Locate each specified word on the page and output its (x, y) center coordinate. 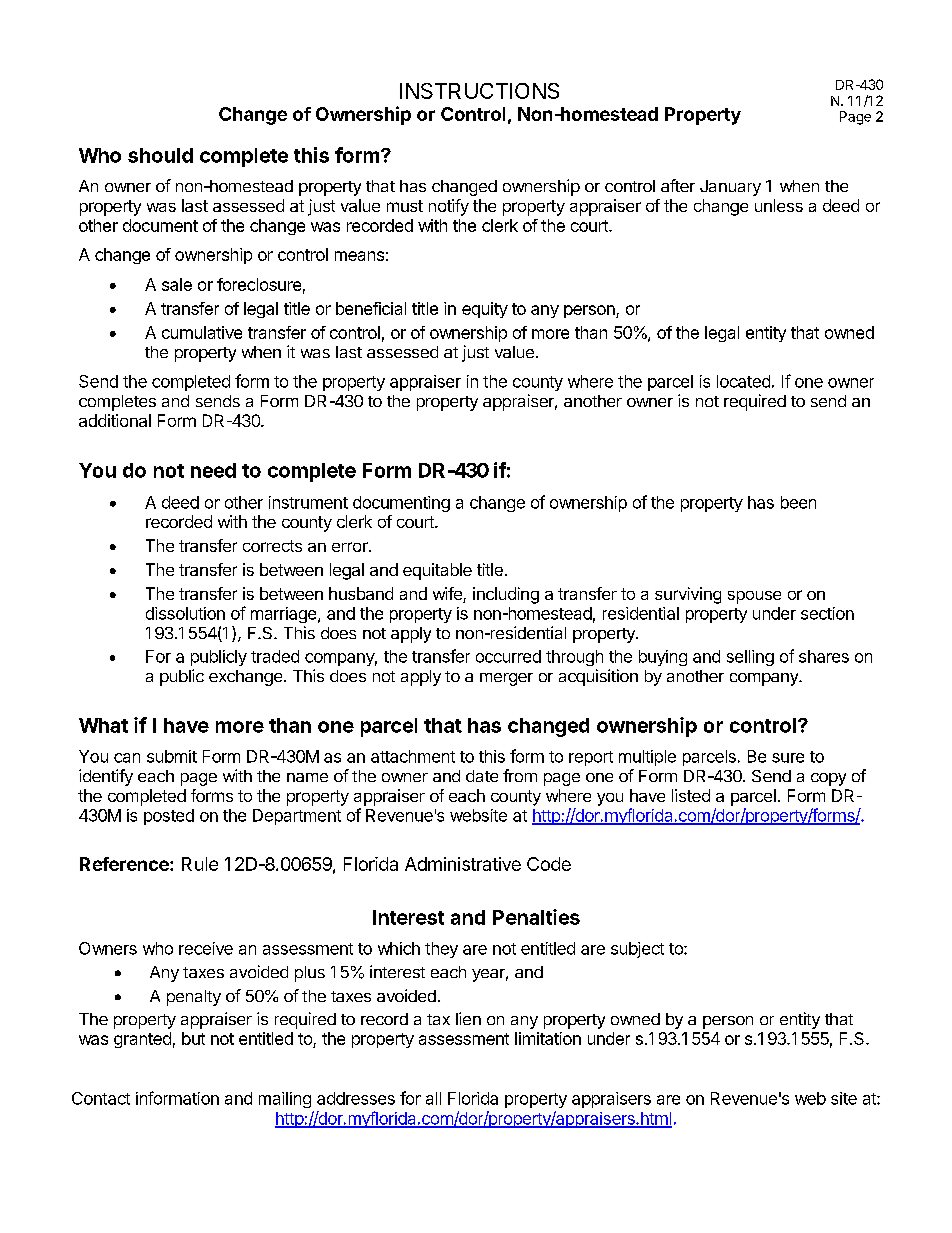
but (193, 1038)
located (743, 381)
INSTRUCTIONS (479, 91)
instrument (308, 502)
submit (172, 756)
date (482, 776)
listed (691, 795)
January (730, 188)
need (213, 470)
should (160, 155)
